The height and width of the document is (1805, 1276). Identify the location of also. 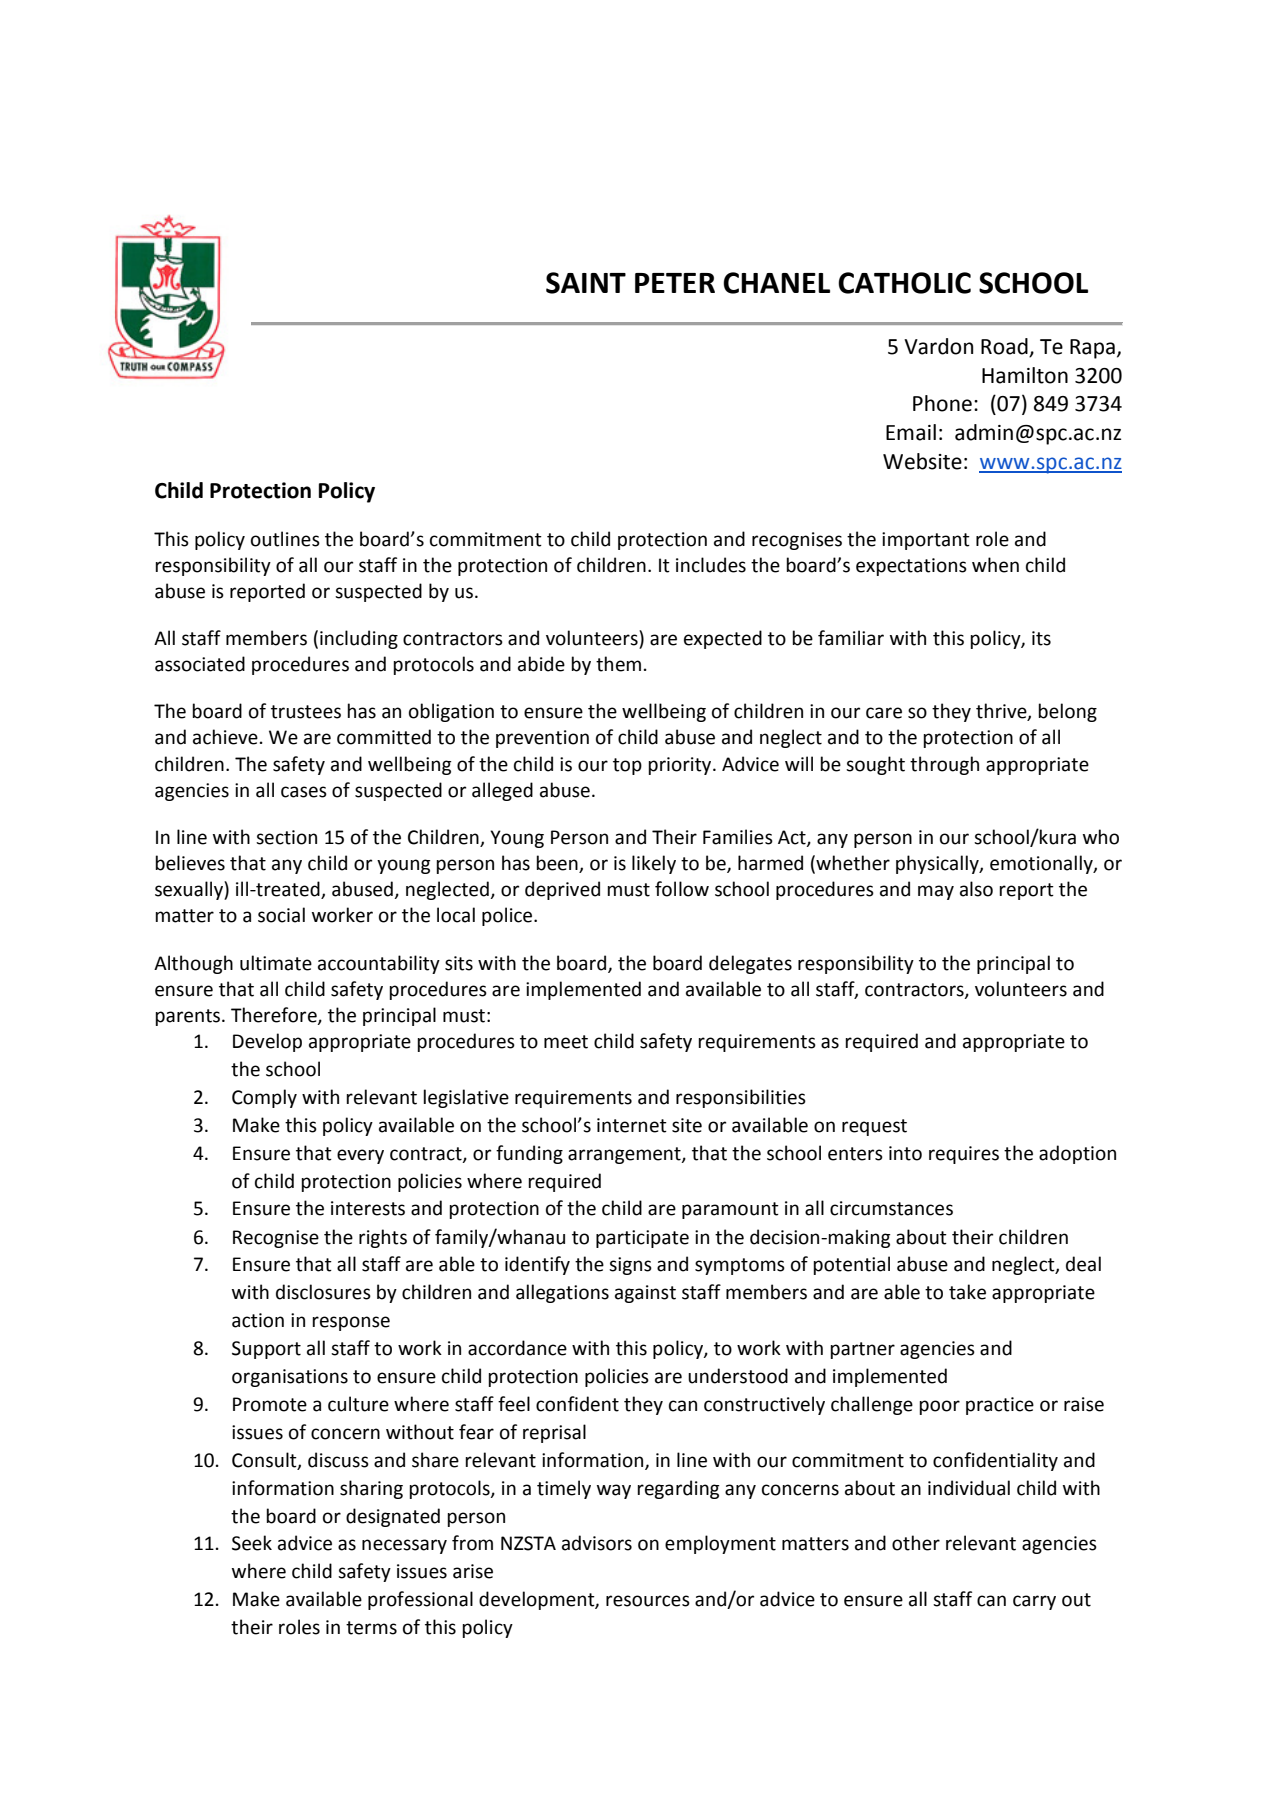
(976, 889).
